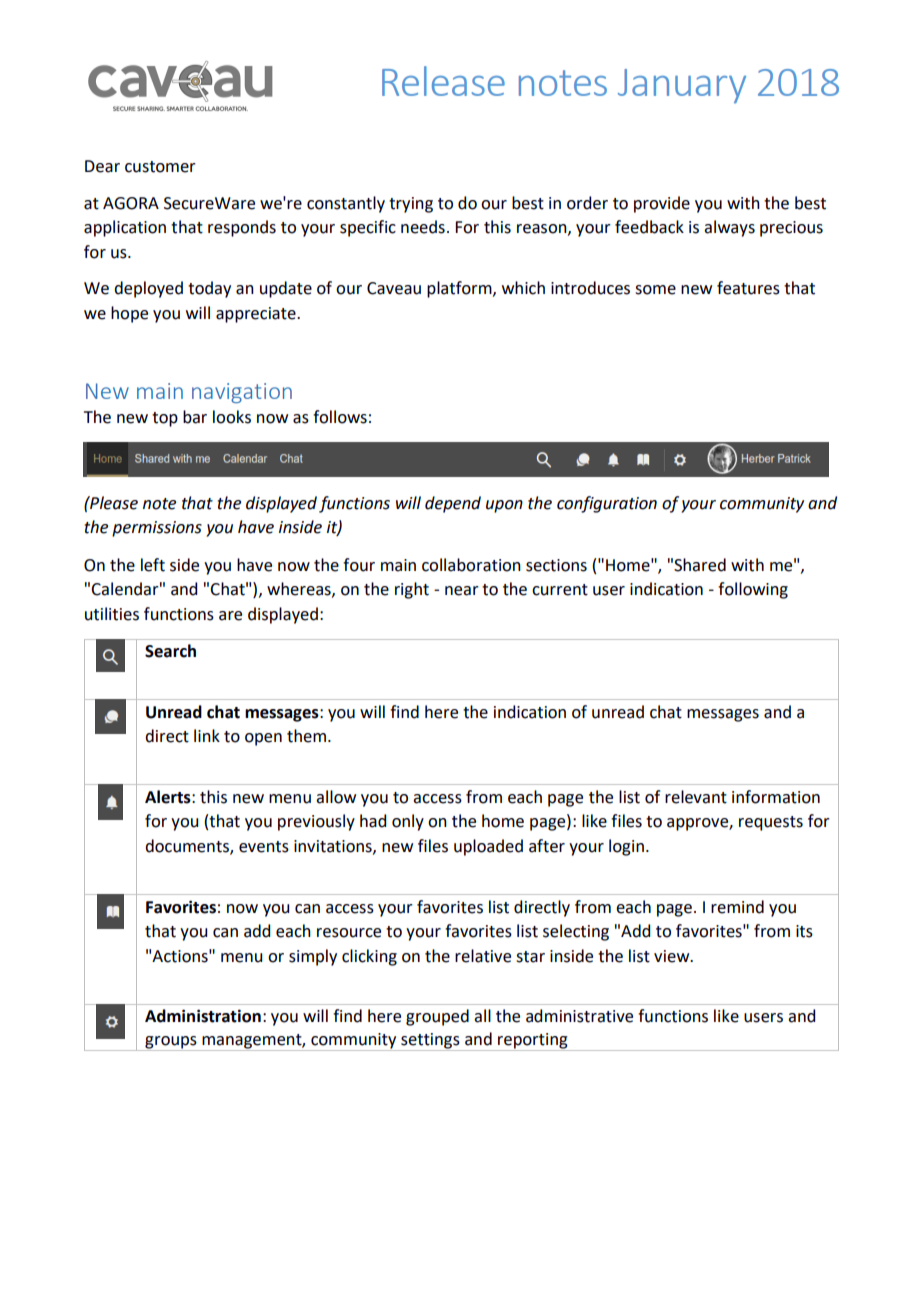 This document has height=1308, width=924. Describe the element at coordinates (682, 86) in the document. I see `January` at that location.
